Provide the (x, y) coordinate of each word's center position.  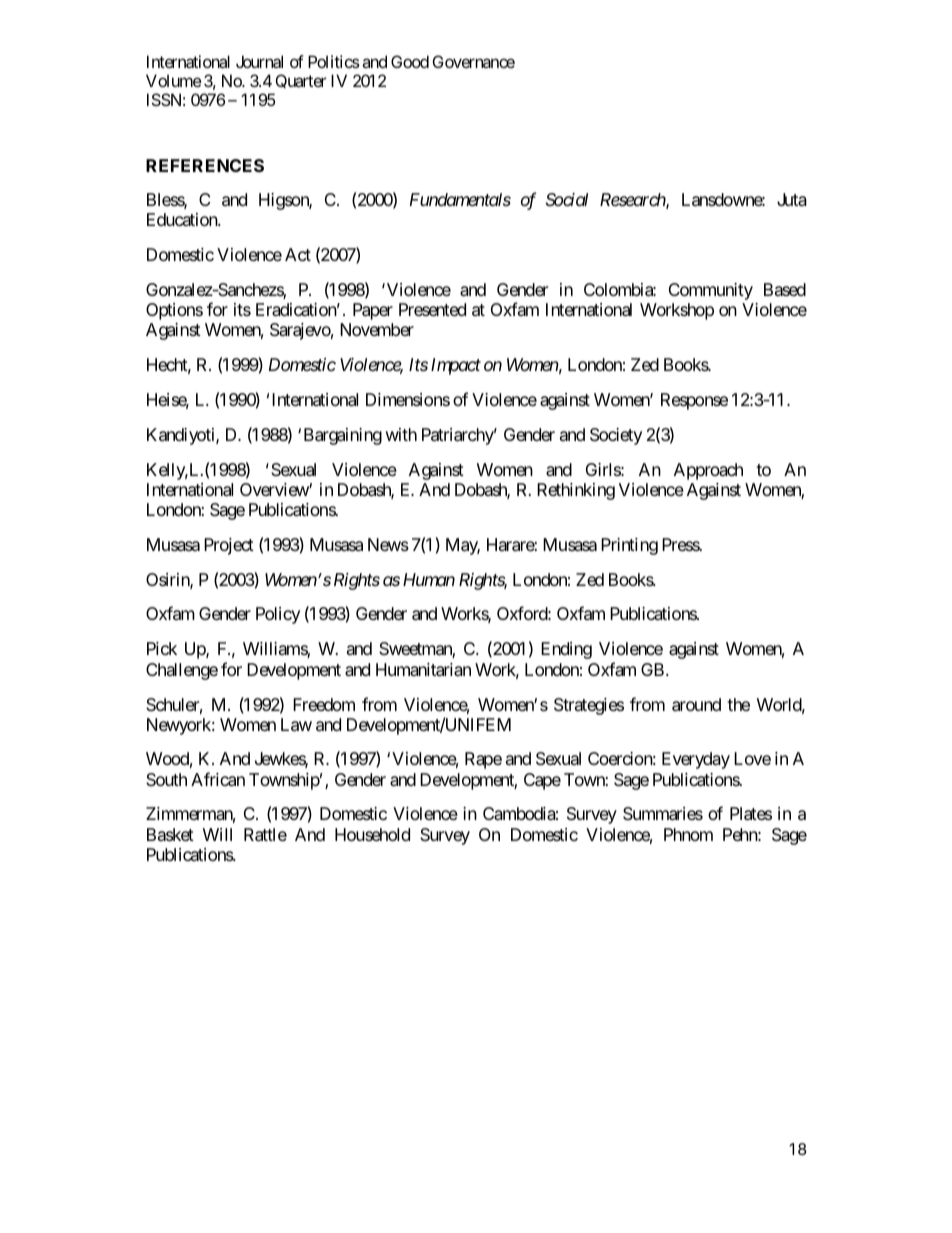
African (218, 779)
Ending (566, 650)
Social (567, 199)
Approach (708, 471)
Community (711, 291)
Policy (278, 615)
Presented (432, 309)
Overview (275, 489)
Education (183, 219)
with (401, 434)
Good (410, 61)
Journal (259, 61)
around (696, 705)
